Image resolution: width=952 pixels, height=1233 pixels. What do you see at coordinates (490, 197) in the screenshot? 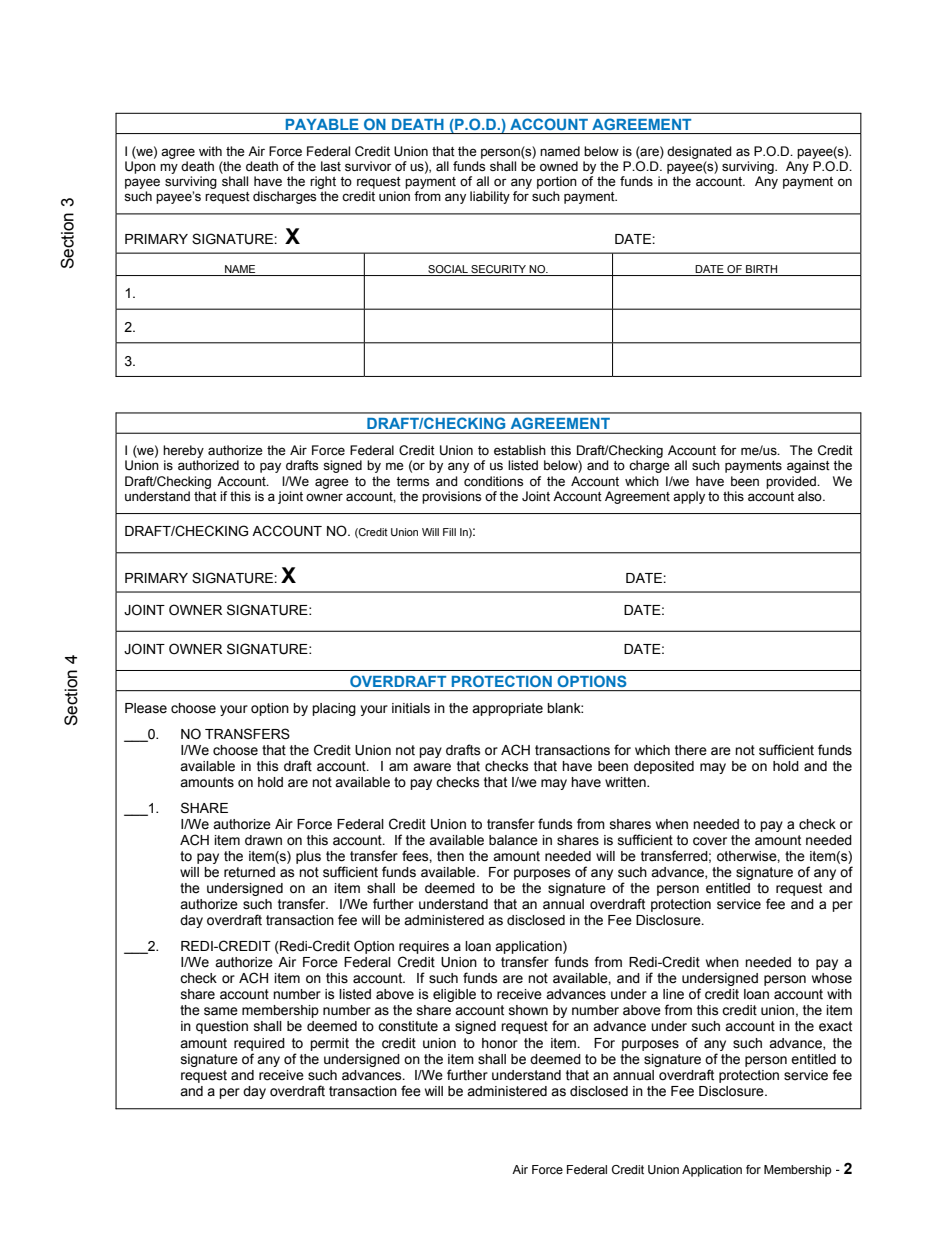
I see `liability` at bounding box center [490, 197].
